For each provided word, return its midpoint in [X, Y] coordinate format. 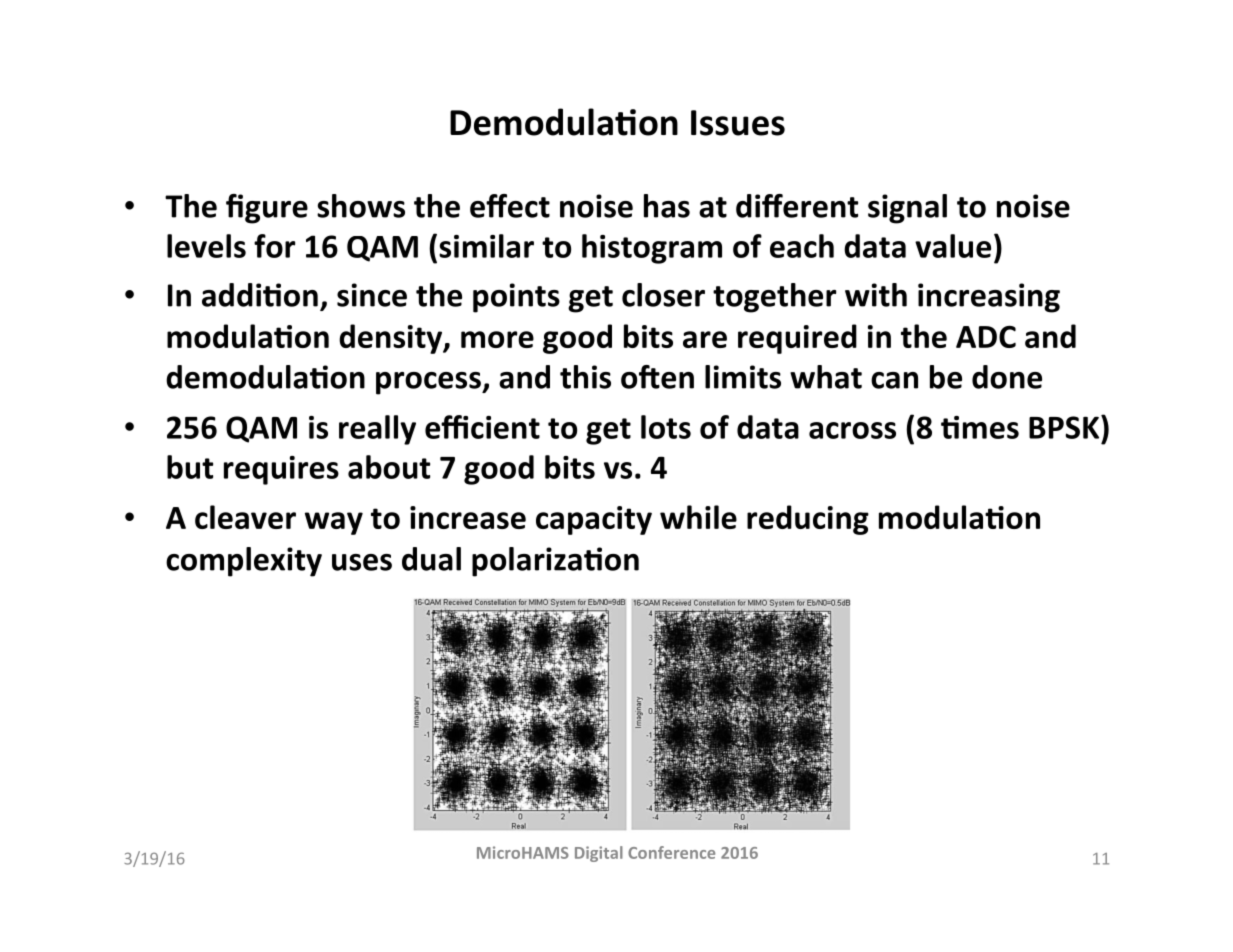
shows [361, 206]
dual [431, 559]
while [698, 517]
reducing [808, 520]
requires [281, 470]
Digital [599, 854]
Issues [738, 123]
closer [663, 295]
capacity [594, 520]
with [876, 295]
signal [907, 209]
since [372, 295]
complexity [244, 562]
